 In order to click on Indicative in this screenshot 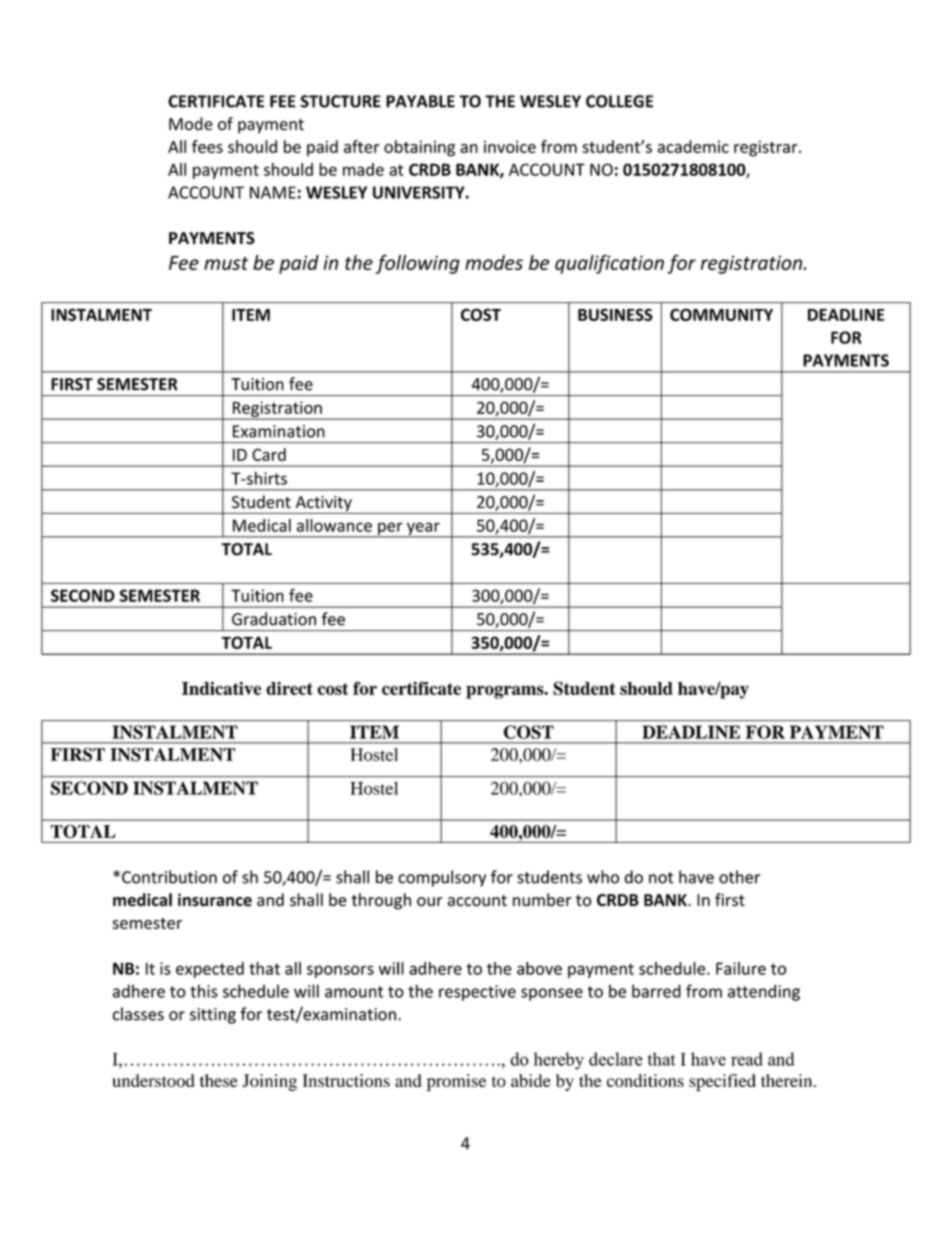, I will do `click(221, 688)`.
